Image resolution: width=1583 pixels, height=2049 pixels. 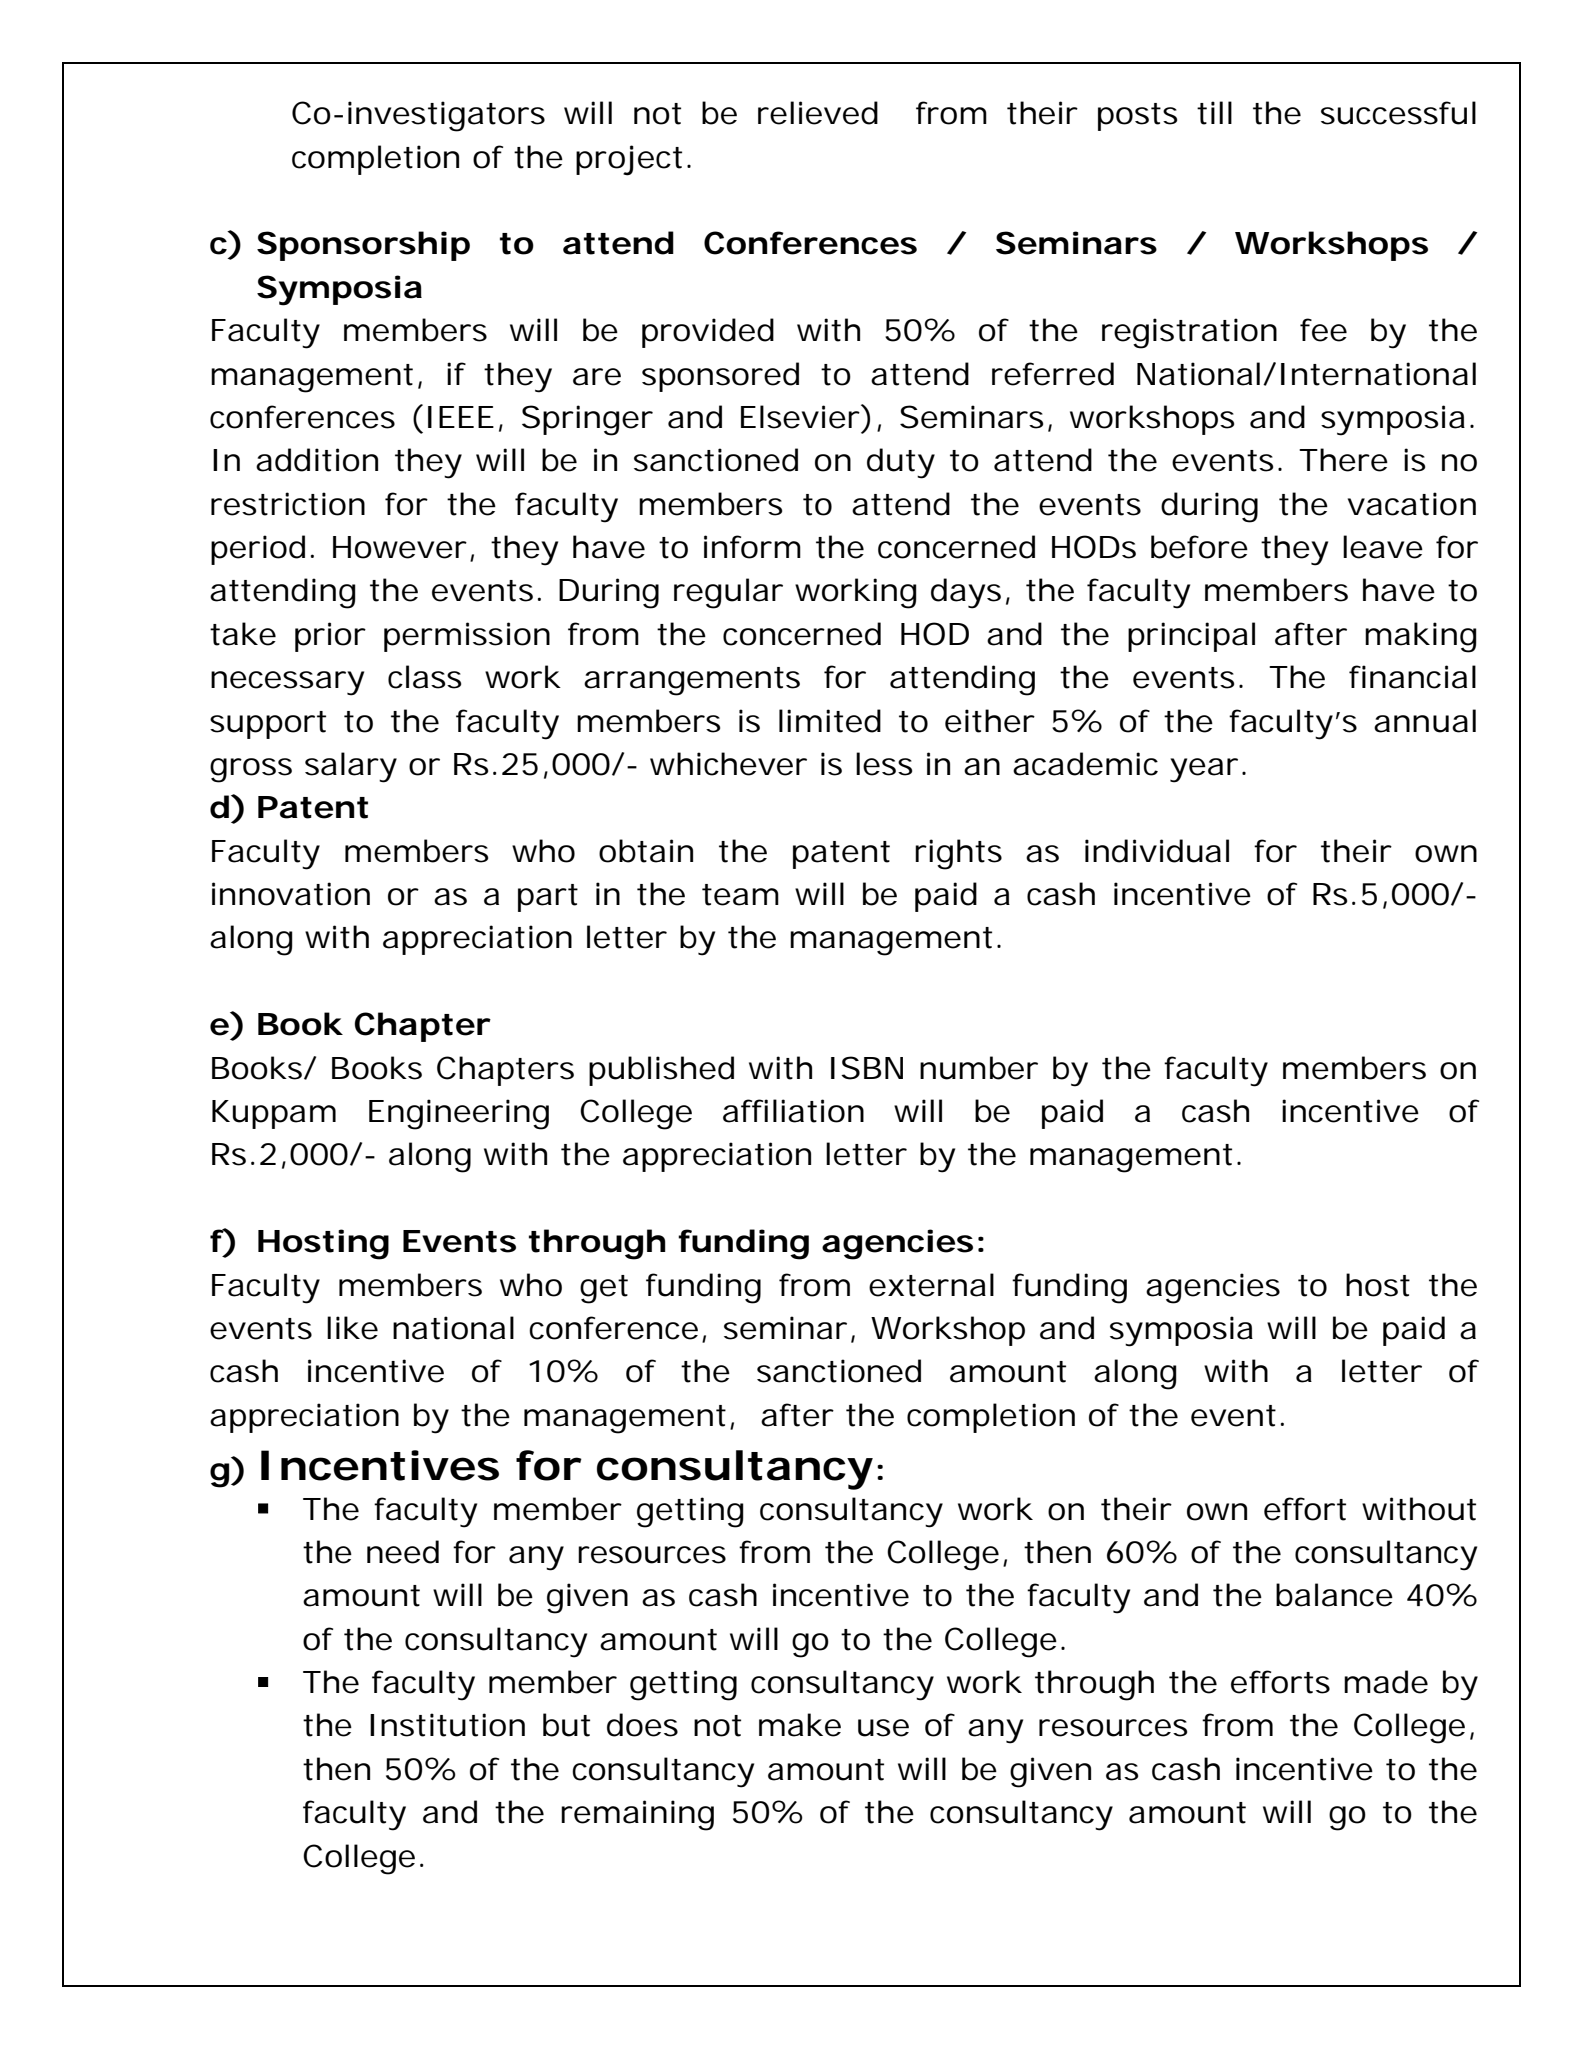 What do you see at coordinates (830, 721) in the document?
I see `limited` at bounding box center [830, 721].
